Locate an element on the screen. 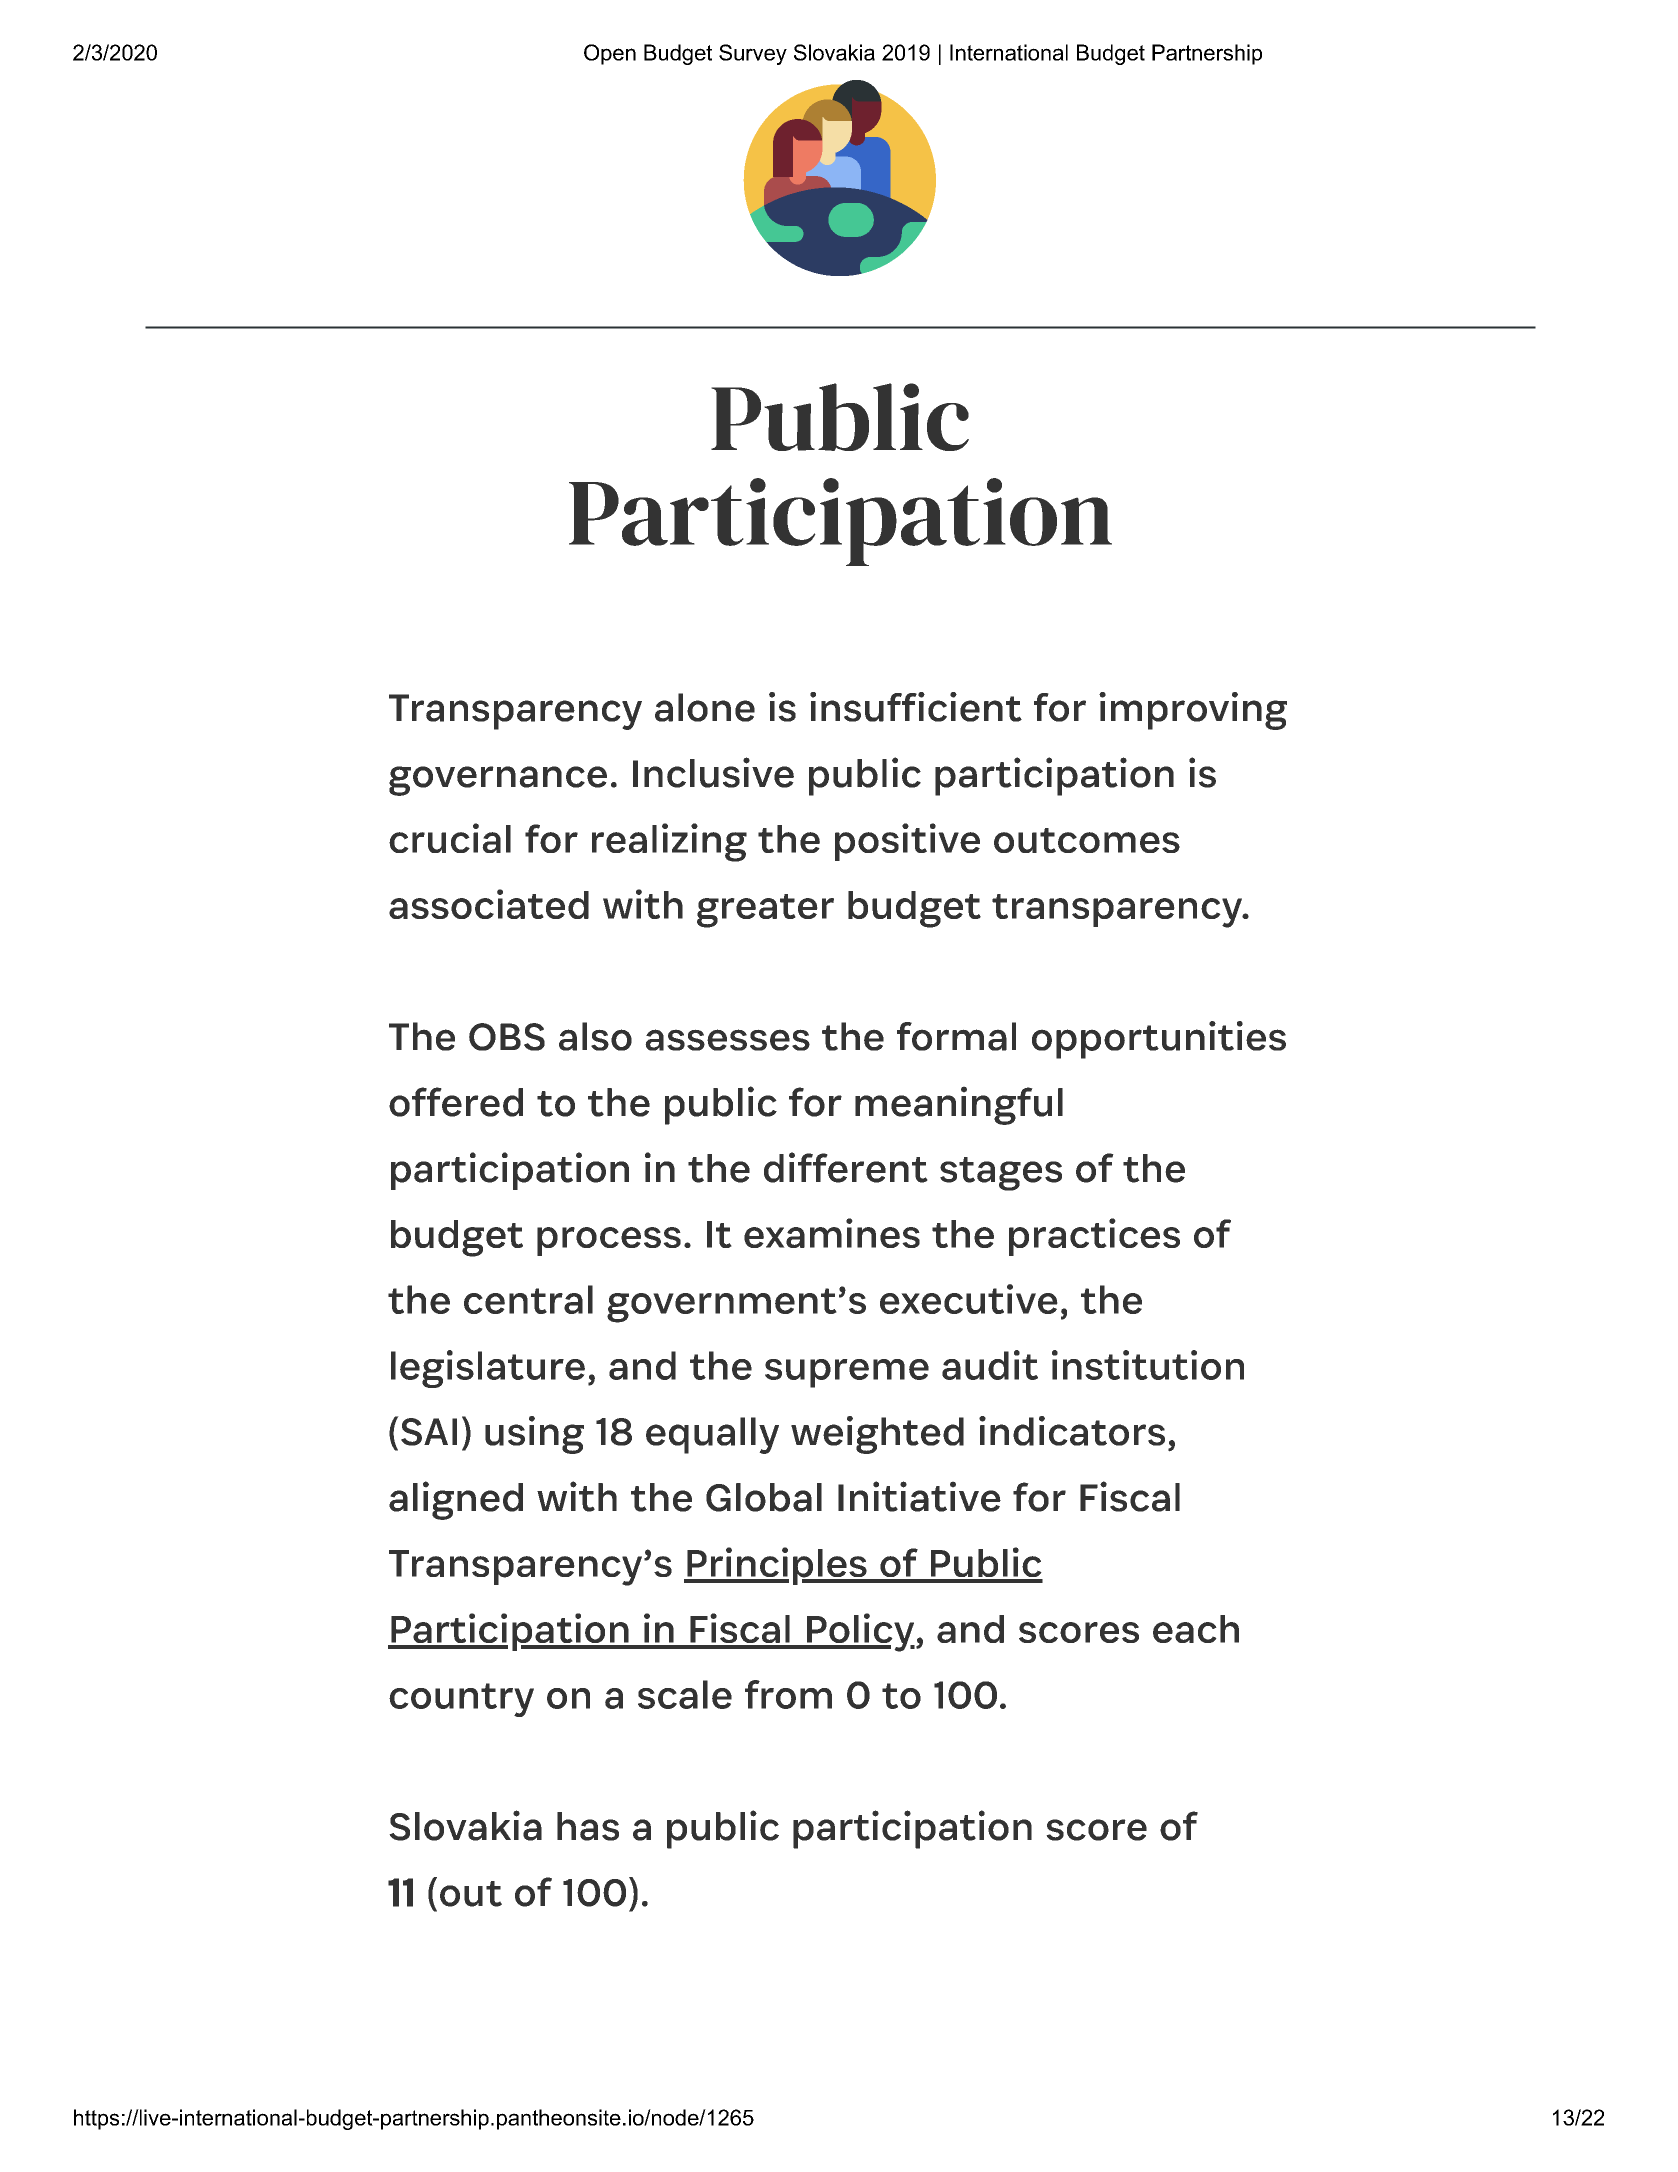  improving is located at coordinates (1193, 711).
